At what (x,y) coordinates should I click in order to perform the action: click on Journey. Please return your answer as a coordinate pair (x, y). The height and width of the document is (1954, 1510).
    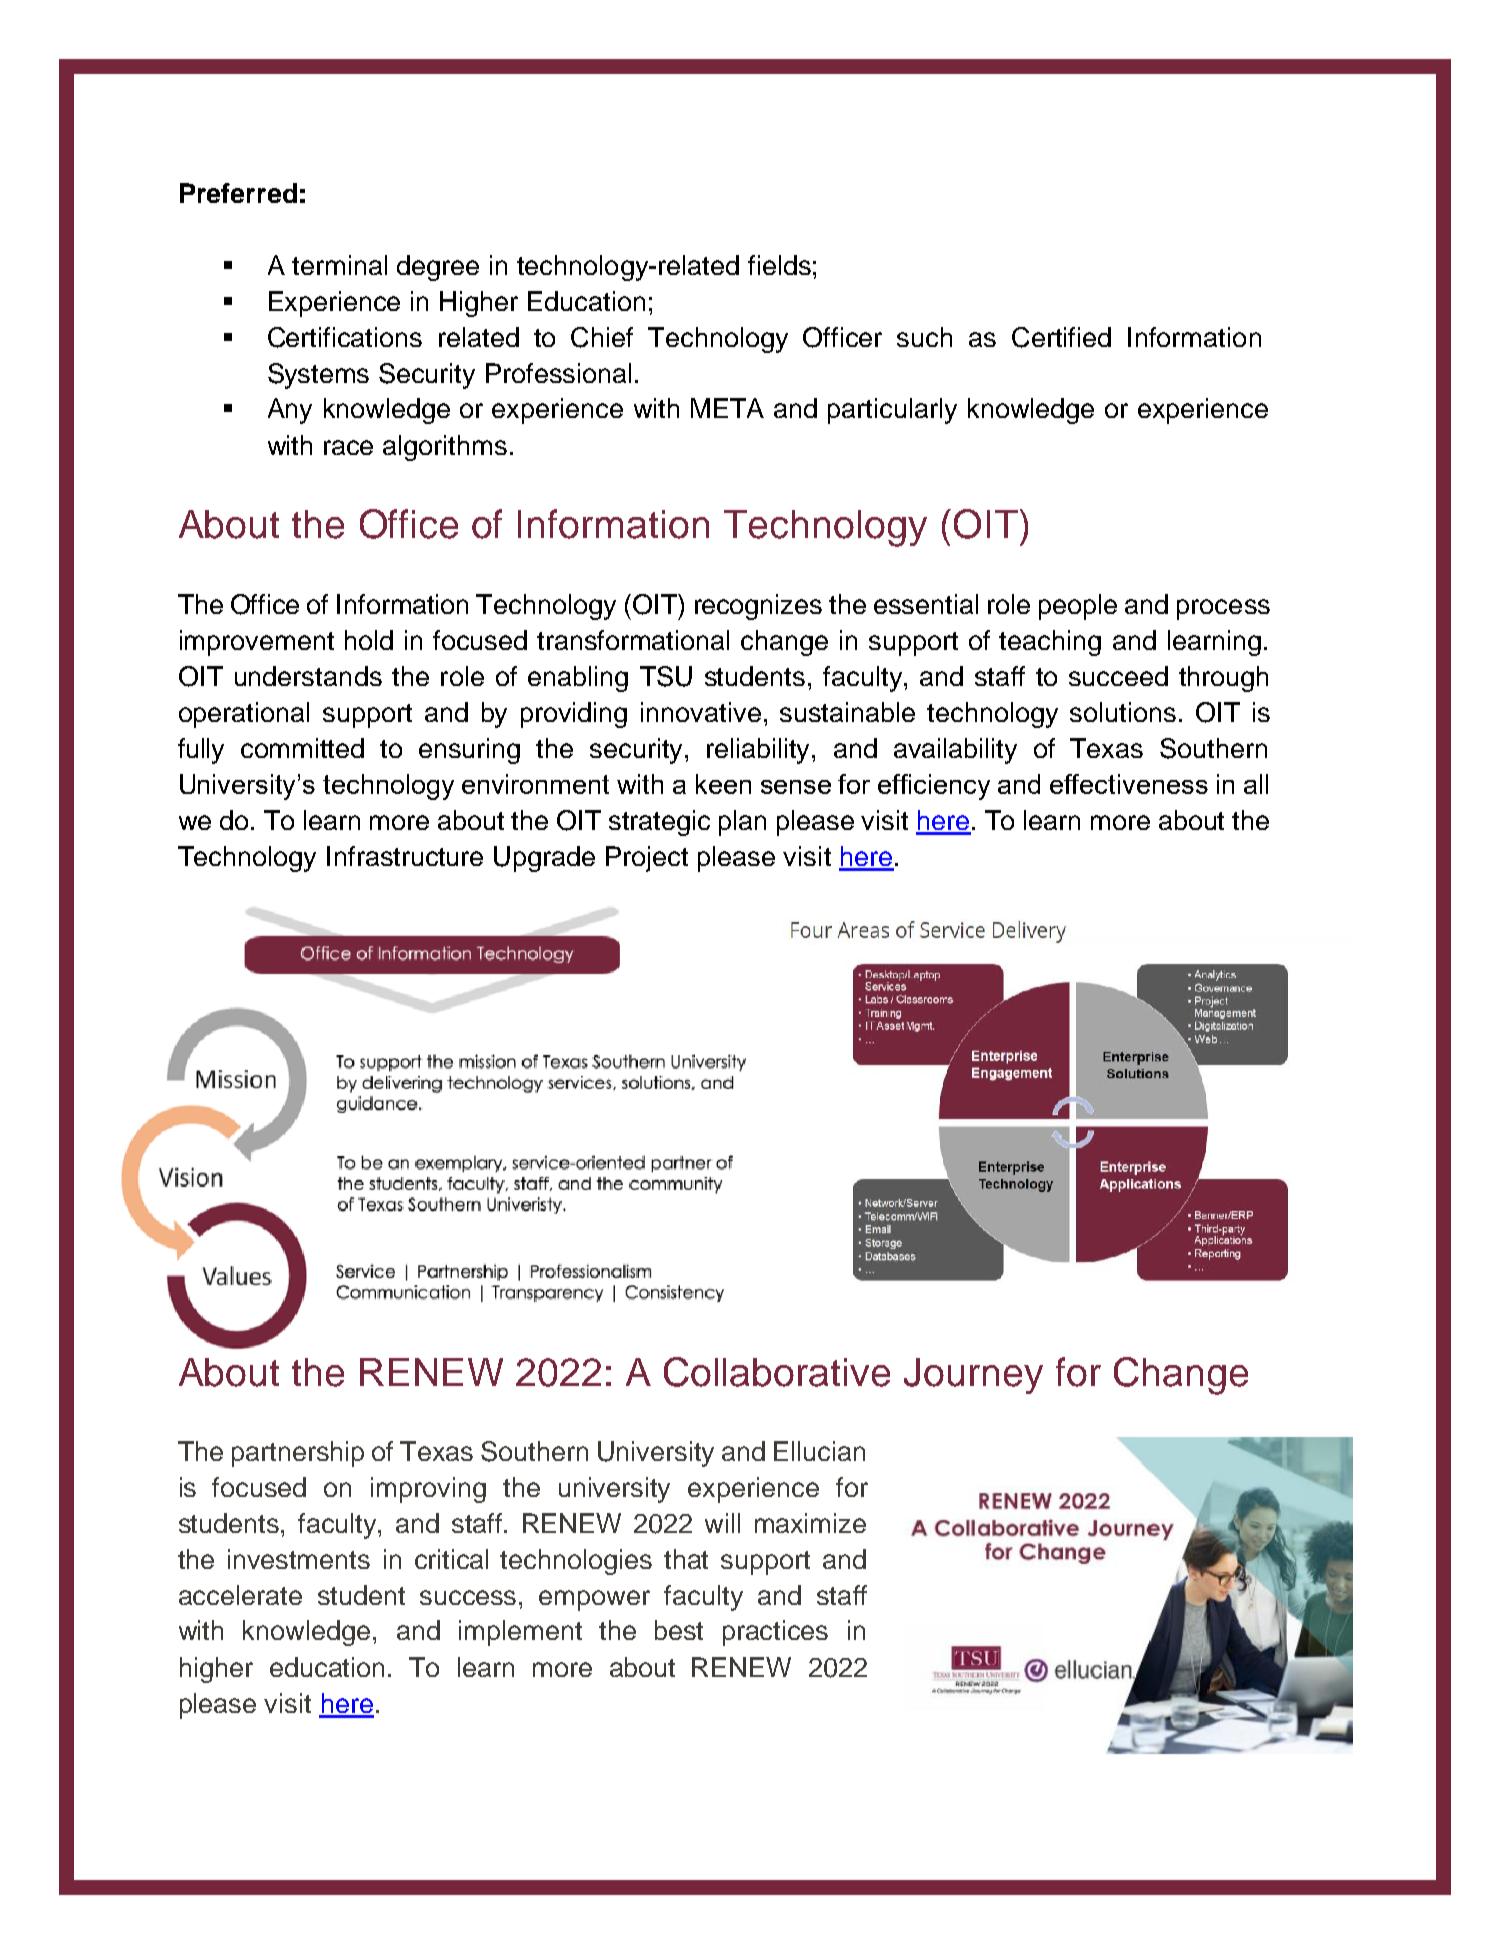
    Looking at the image, I should click on (973, 1376).
